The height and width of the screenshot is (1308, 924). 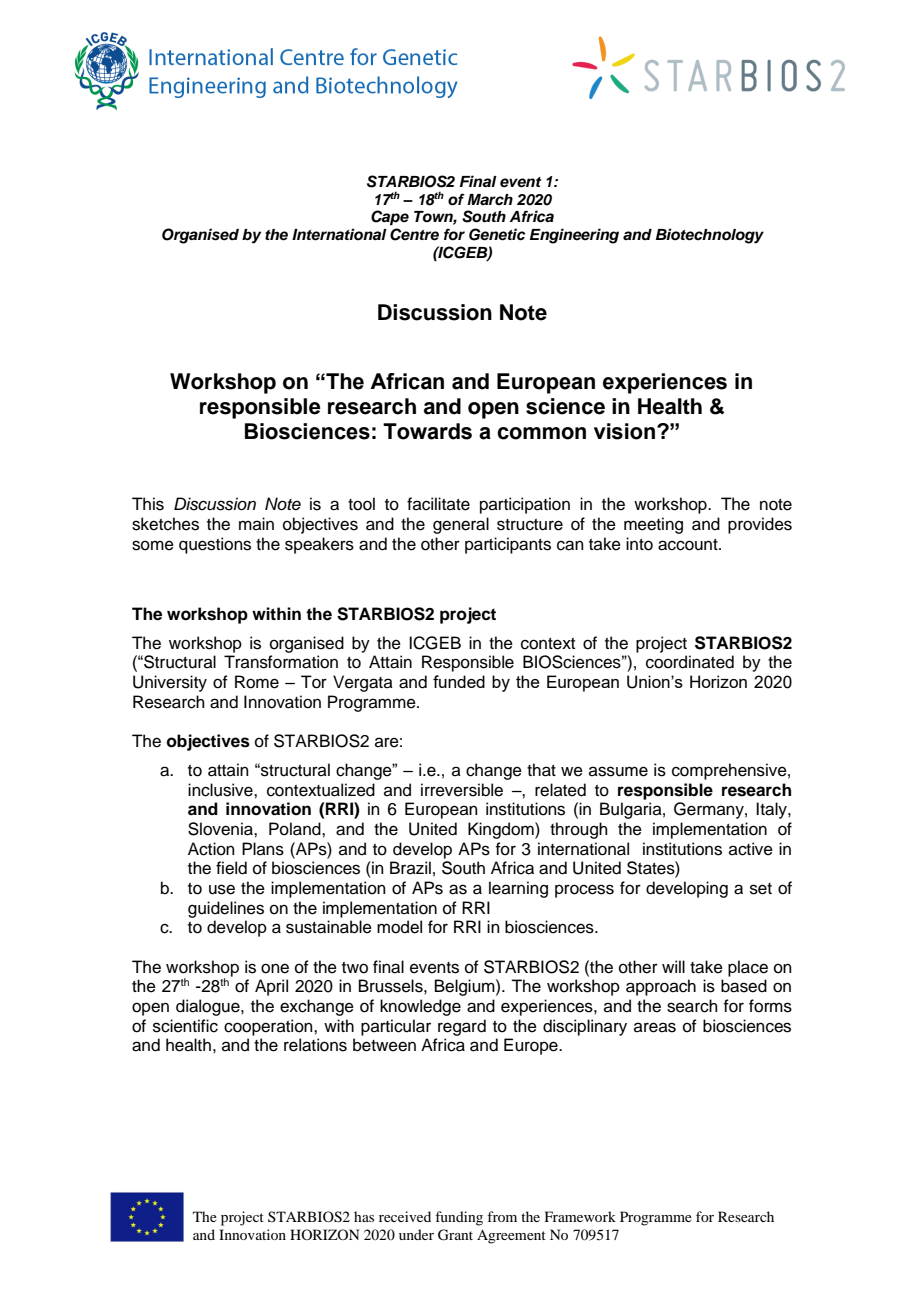 What do you see at coordinates (497, 234) in the screenshot?
I see `Genetic` at bounding box center [497, 234].
